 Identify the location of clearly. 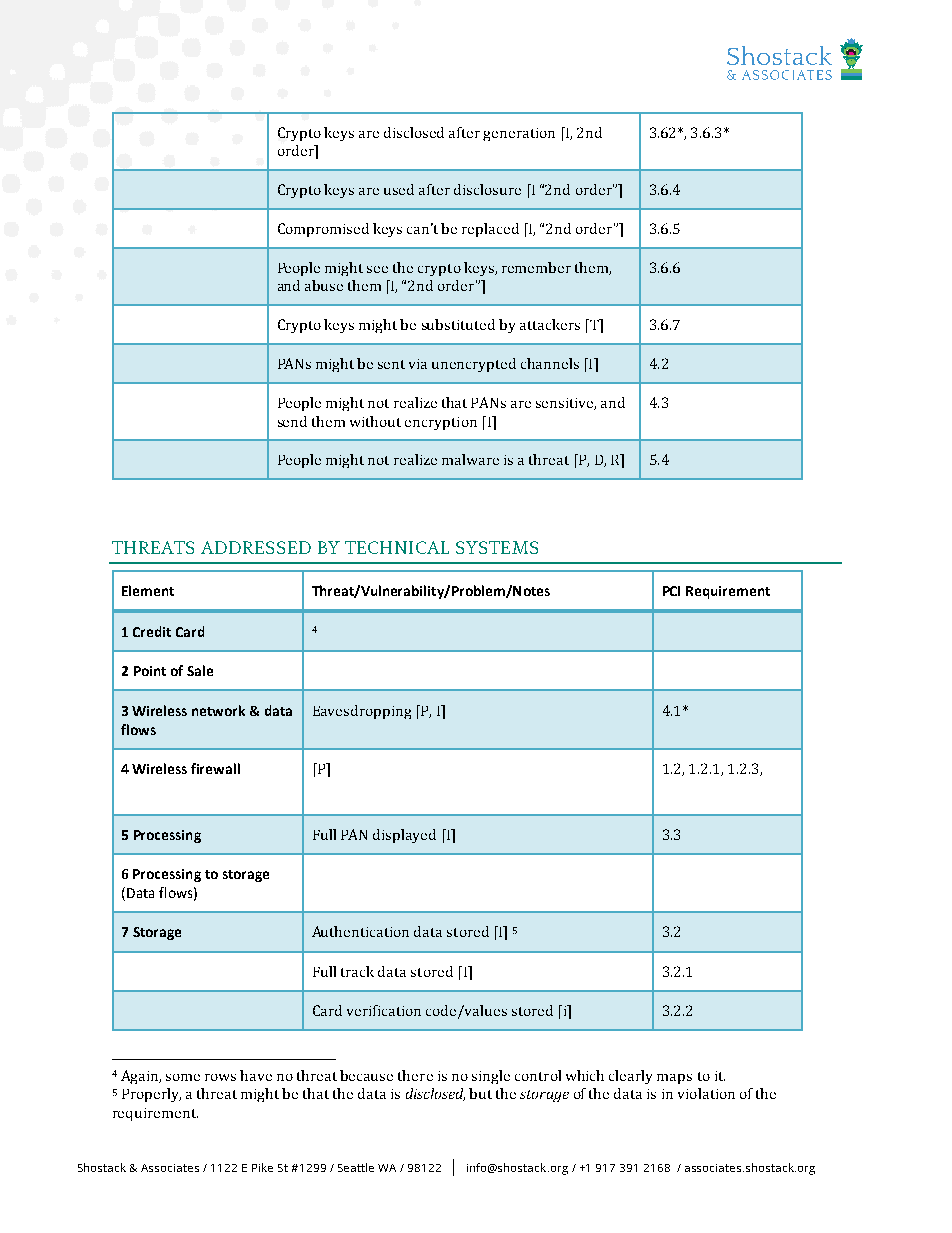
(630, 1077).
